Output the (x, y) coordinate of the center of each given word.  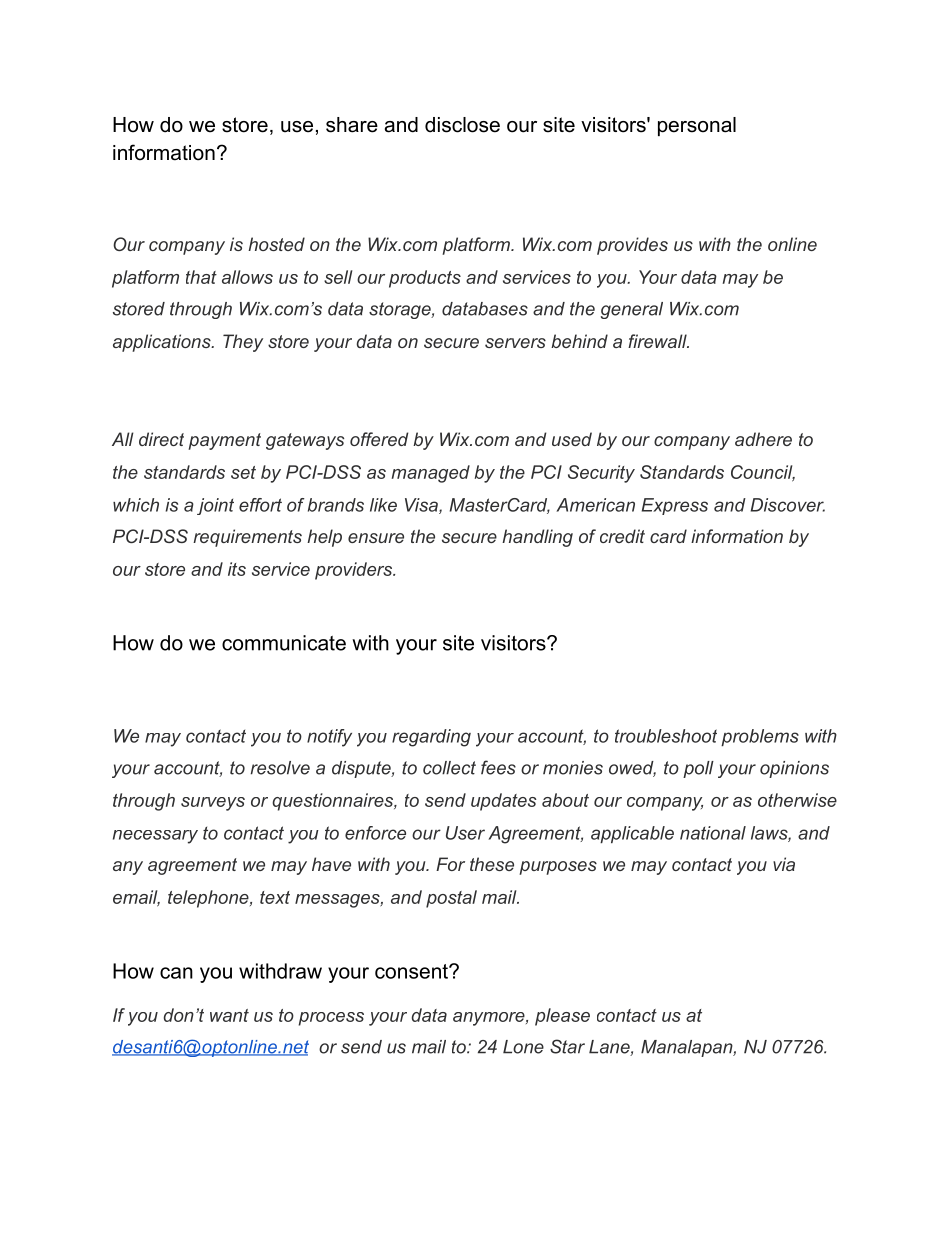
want (229, 1015)
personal (697, 126)
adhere (763, 439)
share (352, 125)
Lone (523, 1047)
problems (760, 737)
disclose (462, 125)
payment (224, 441)
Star (567, 1046)
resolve (280, 768)
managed (430, 474)
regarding (431, 738)
